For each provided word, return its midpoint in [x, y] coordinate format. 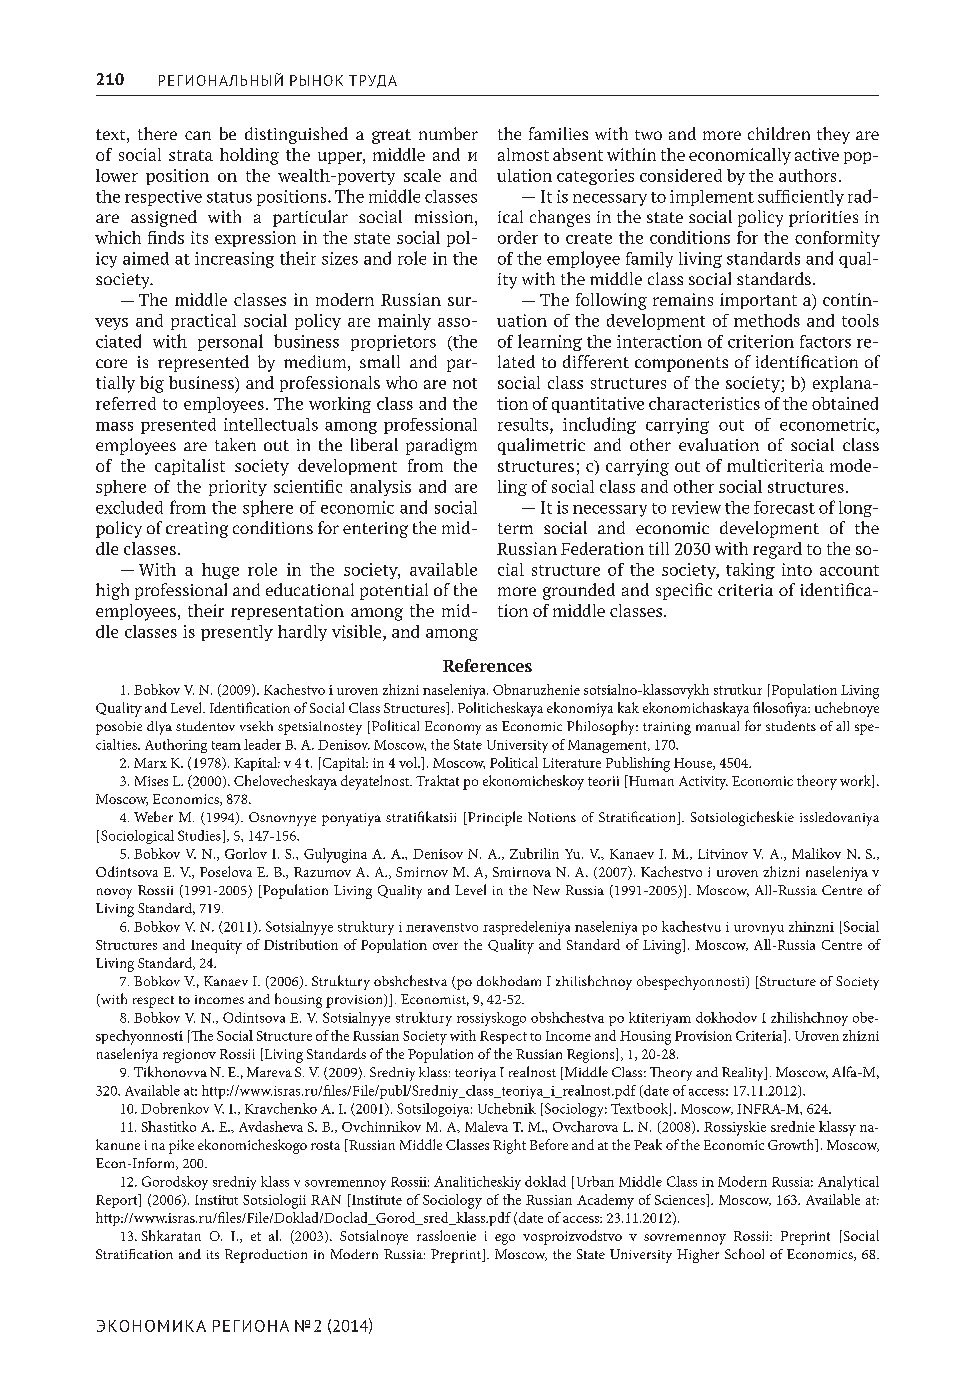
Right [509, 1146]
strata [191, 155]
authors [807, 175]
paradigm [441, 446]
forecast [784, 507]
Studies [199, 835]
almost [523, 154]
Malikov [816, 853]
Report [118, 1201]
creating [197, 530]
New [546, 890]
